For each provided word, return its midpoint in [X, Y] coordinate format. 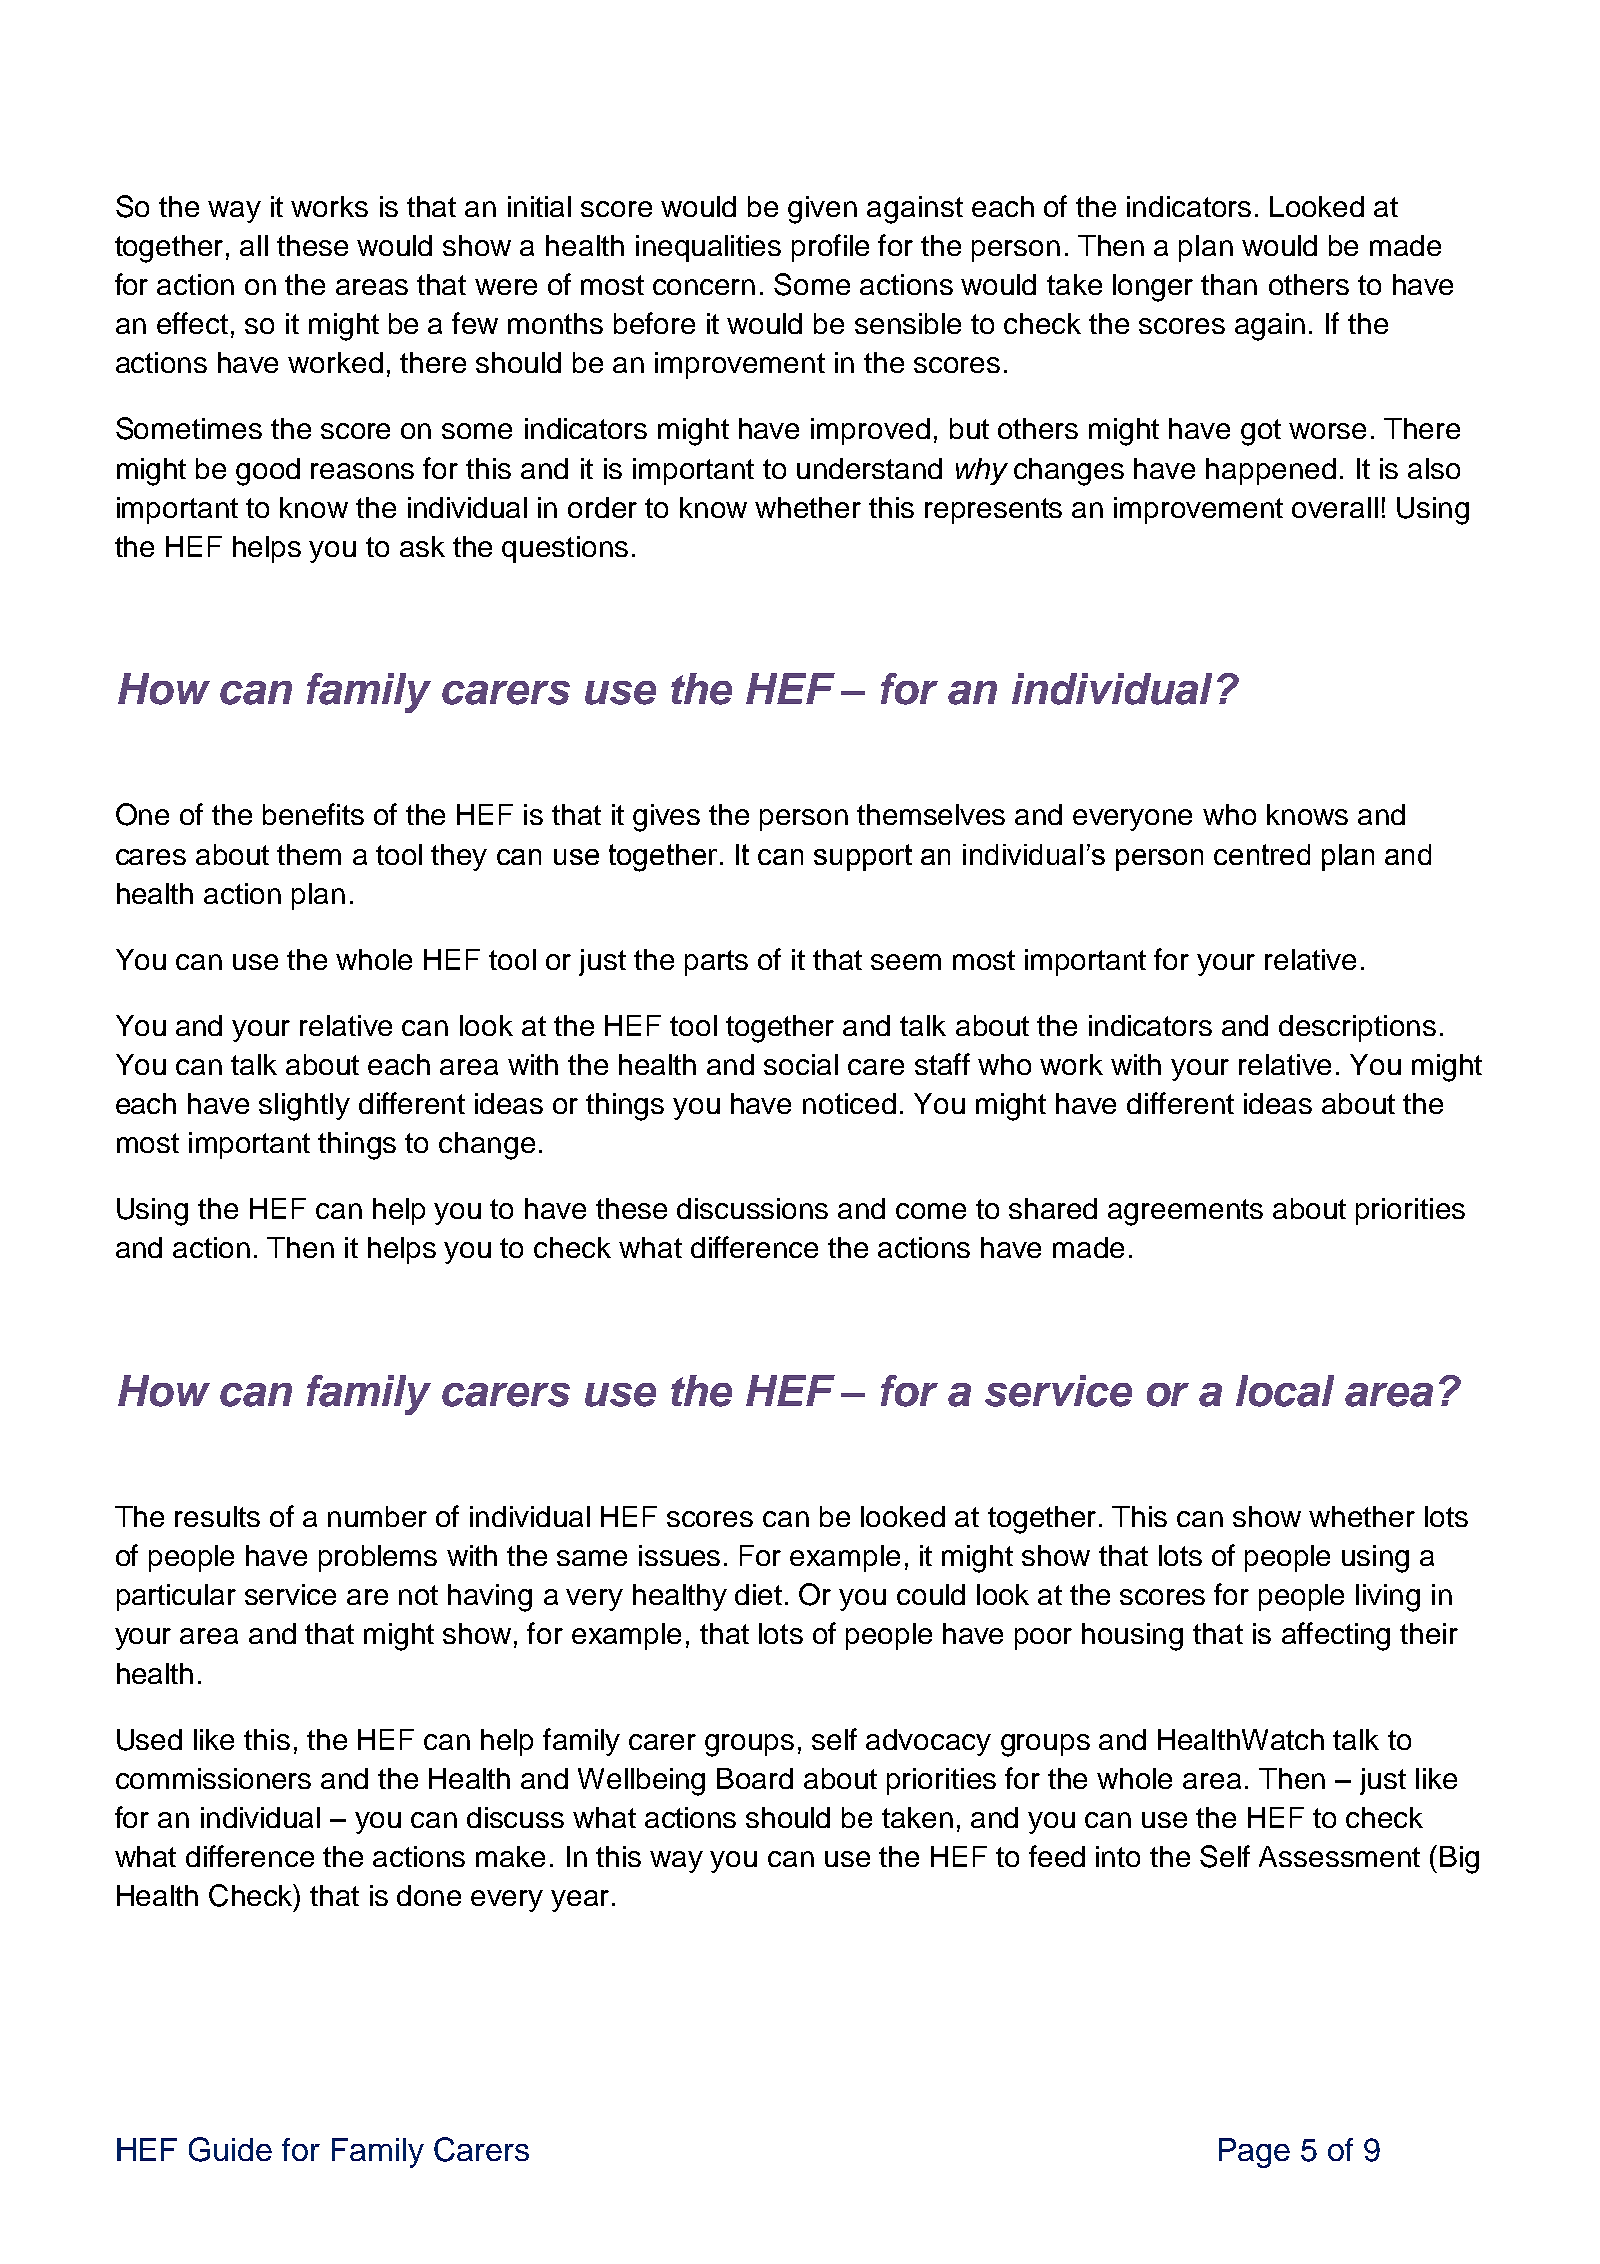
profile [830, 248]
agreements [1185, 1212]
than [1229, 284]
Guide [230, 2149]
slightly [304, 1107]
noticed [849, 1103]
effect [192, 323]
